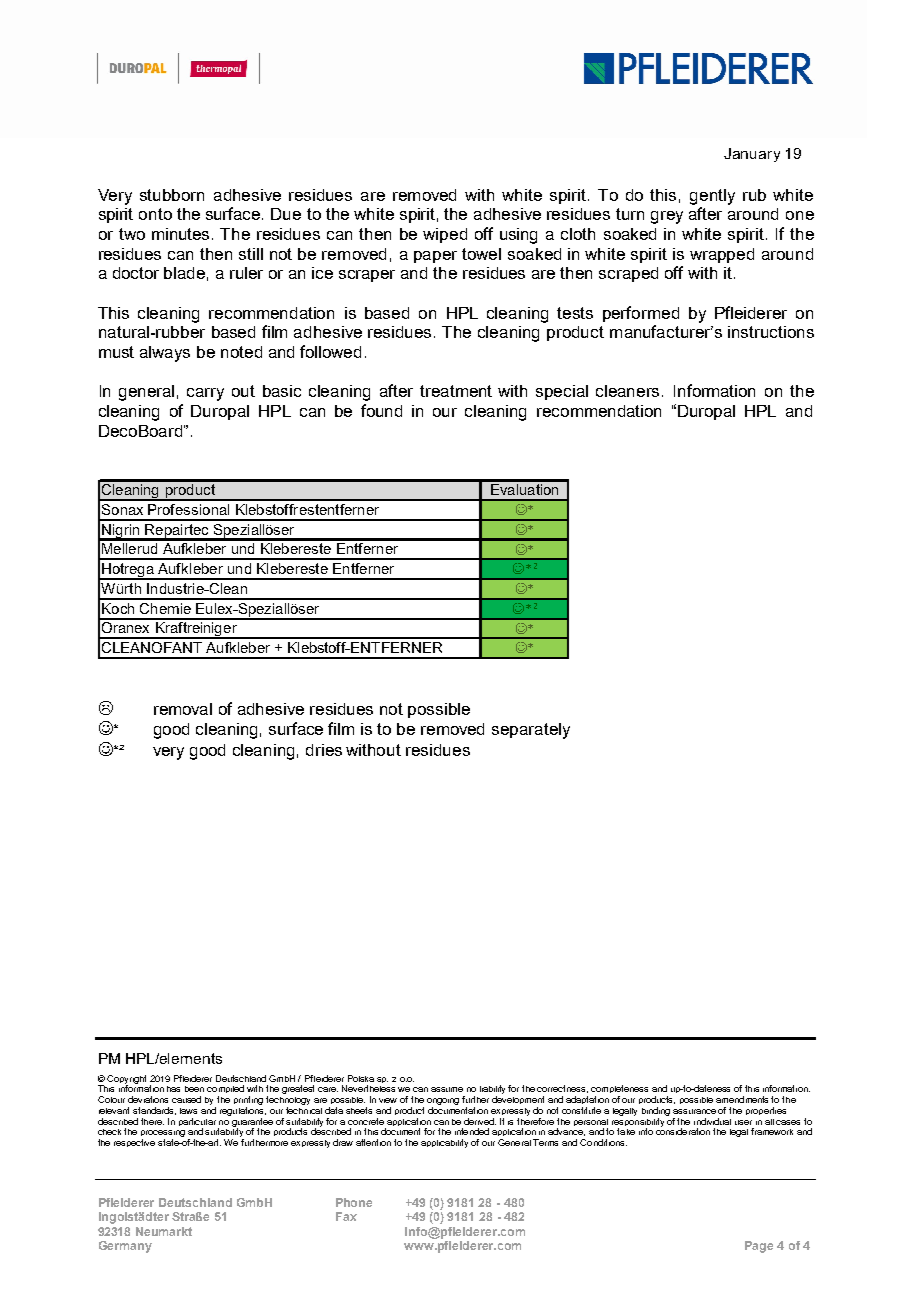  What do you see at coordinates (531, 731) in the document?
I see `separately` at bounding box center [531, 731].
